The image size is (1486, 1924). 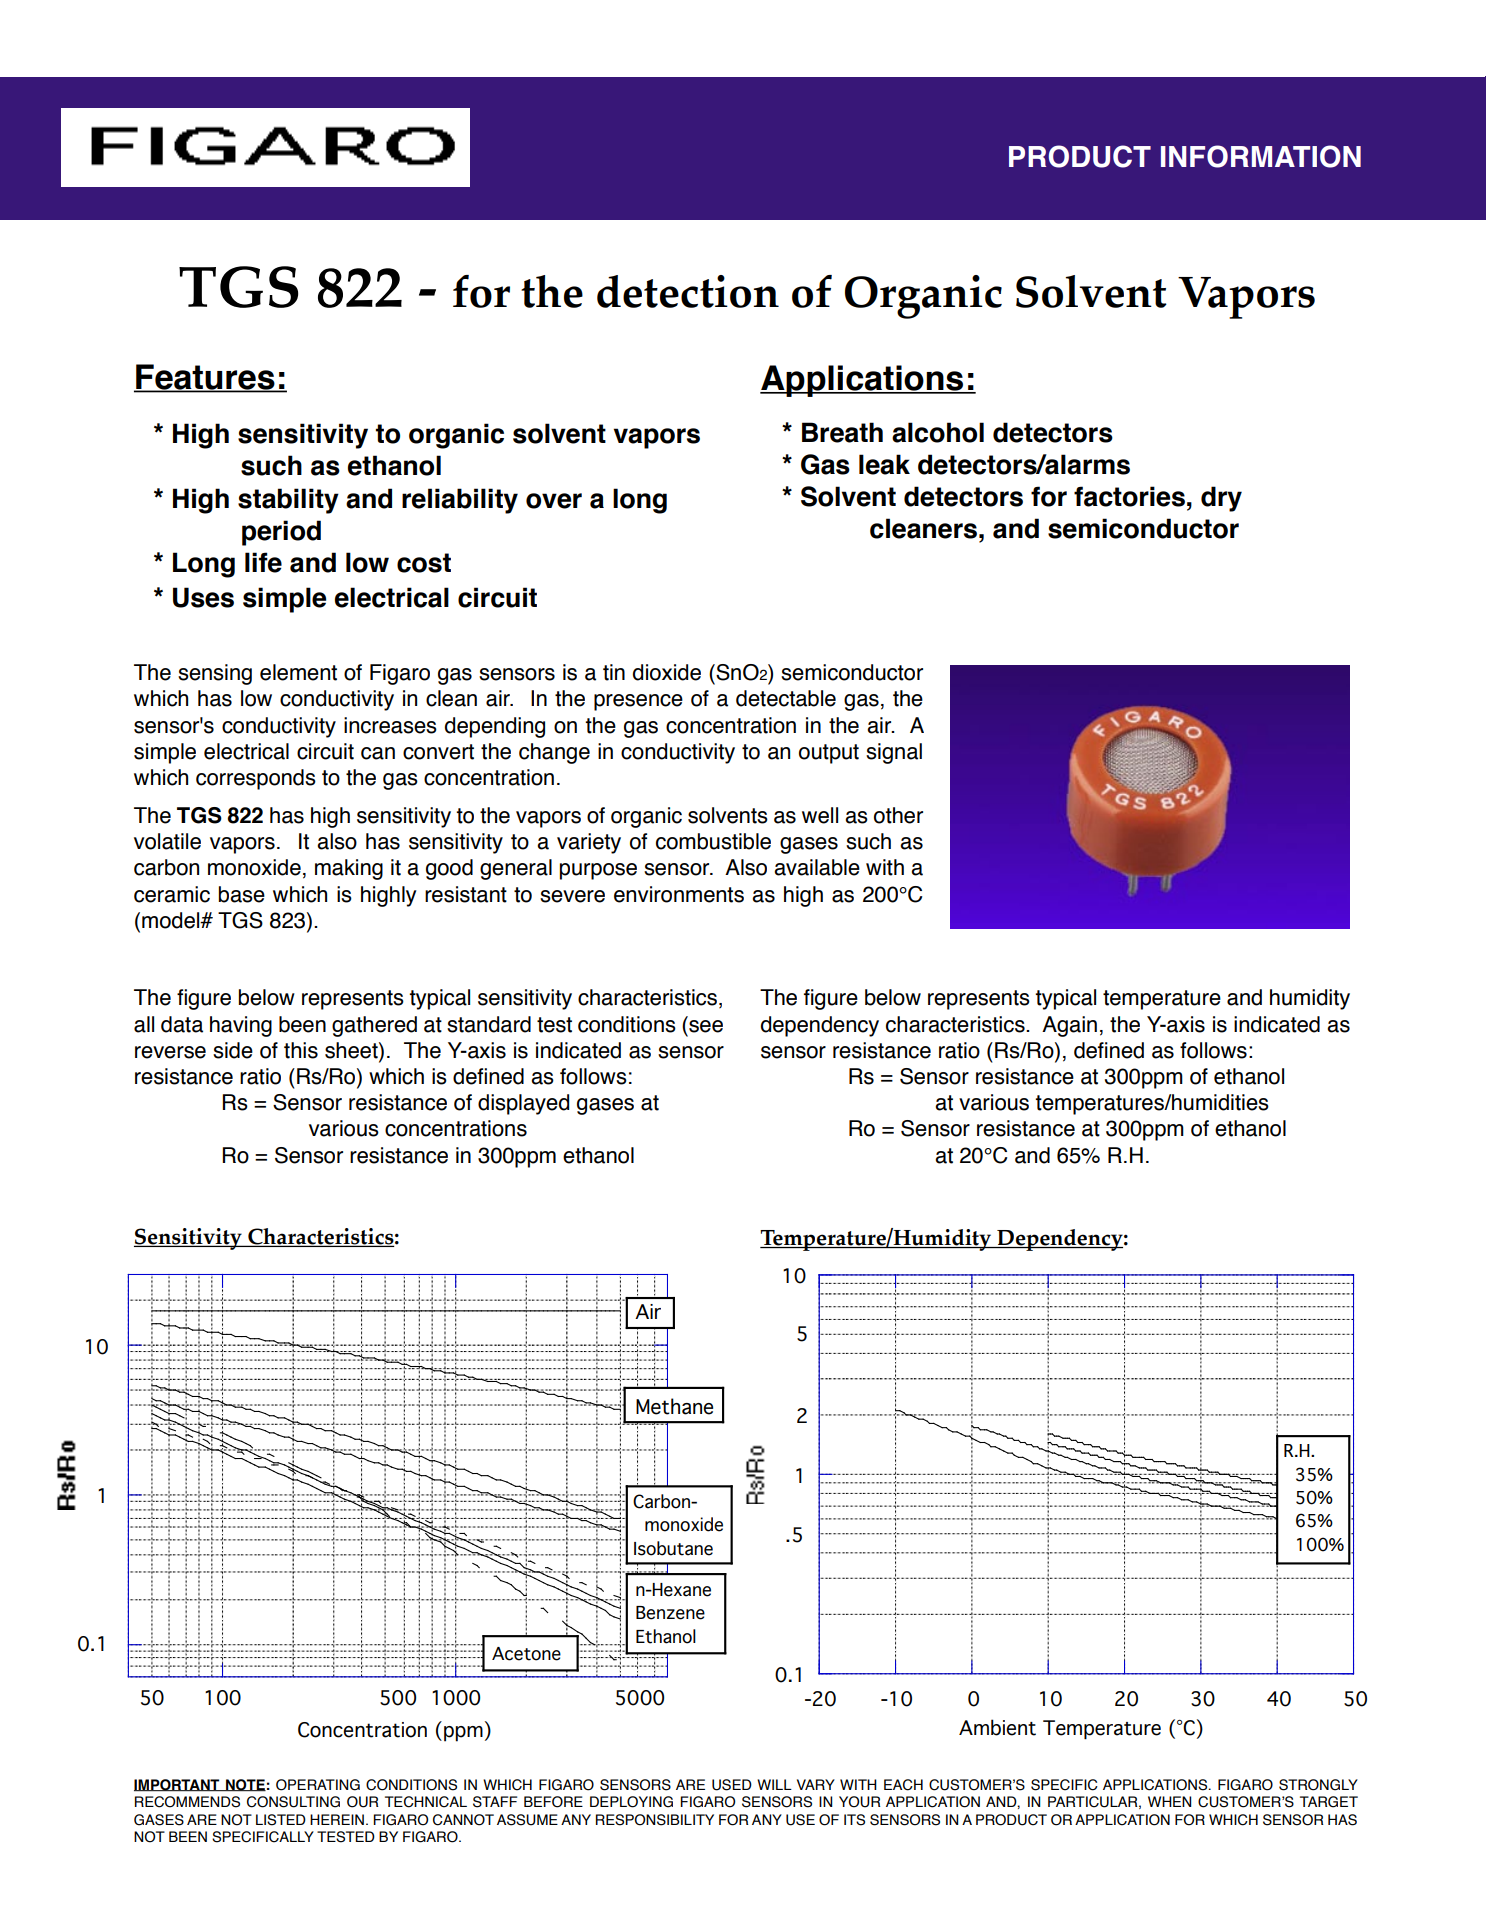 I want to click on dry, so click(x=1221, y=499).
